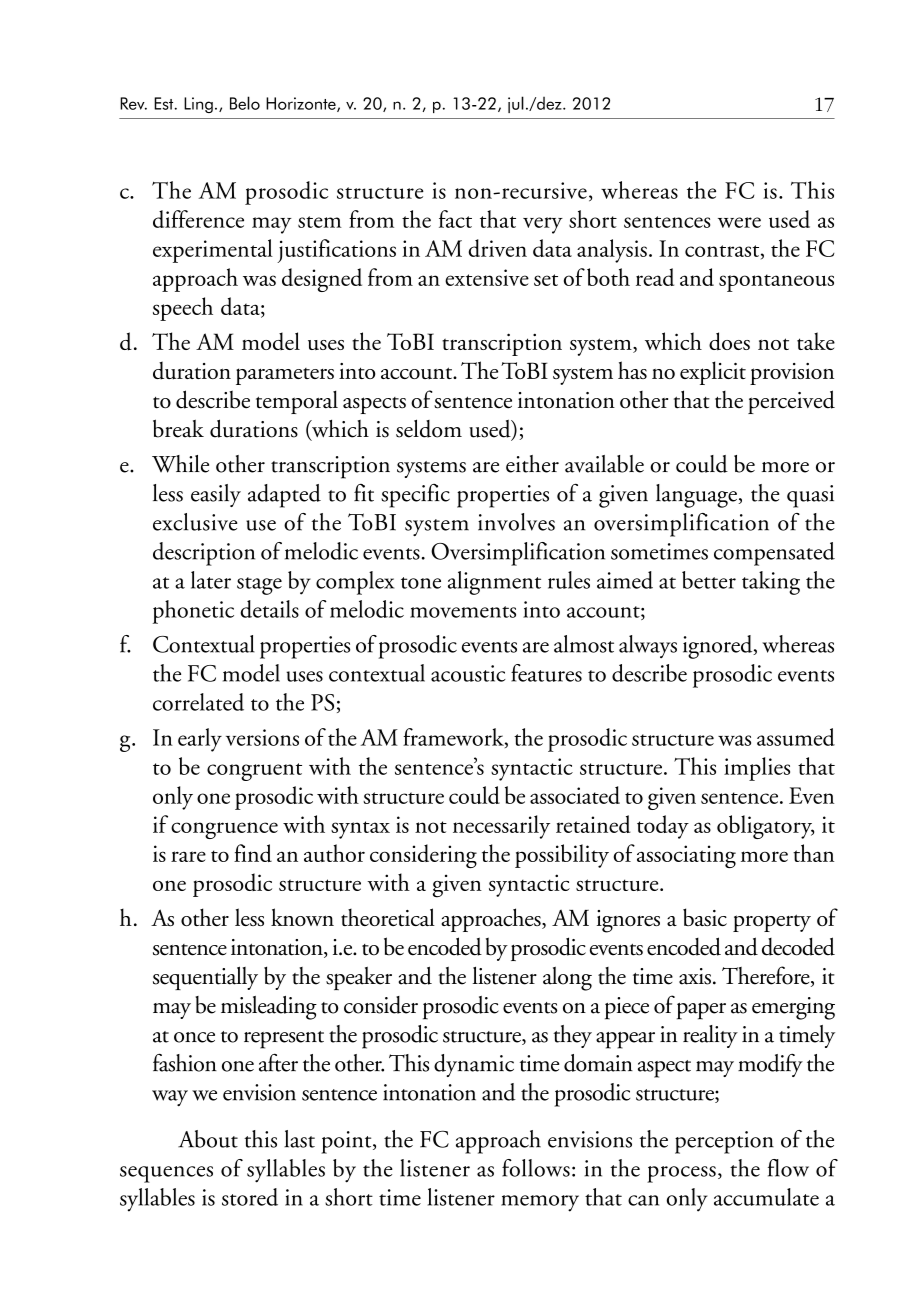 This screenshot has height=1313, width=924. Describe the element at coordinates (388, 917) in the screenshot. I see `theoretical` at that location.
